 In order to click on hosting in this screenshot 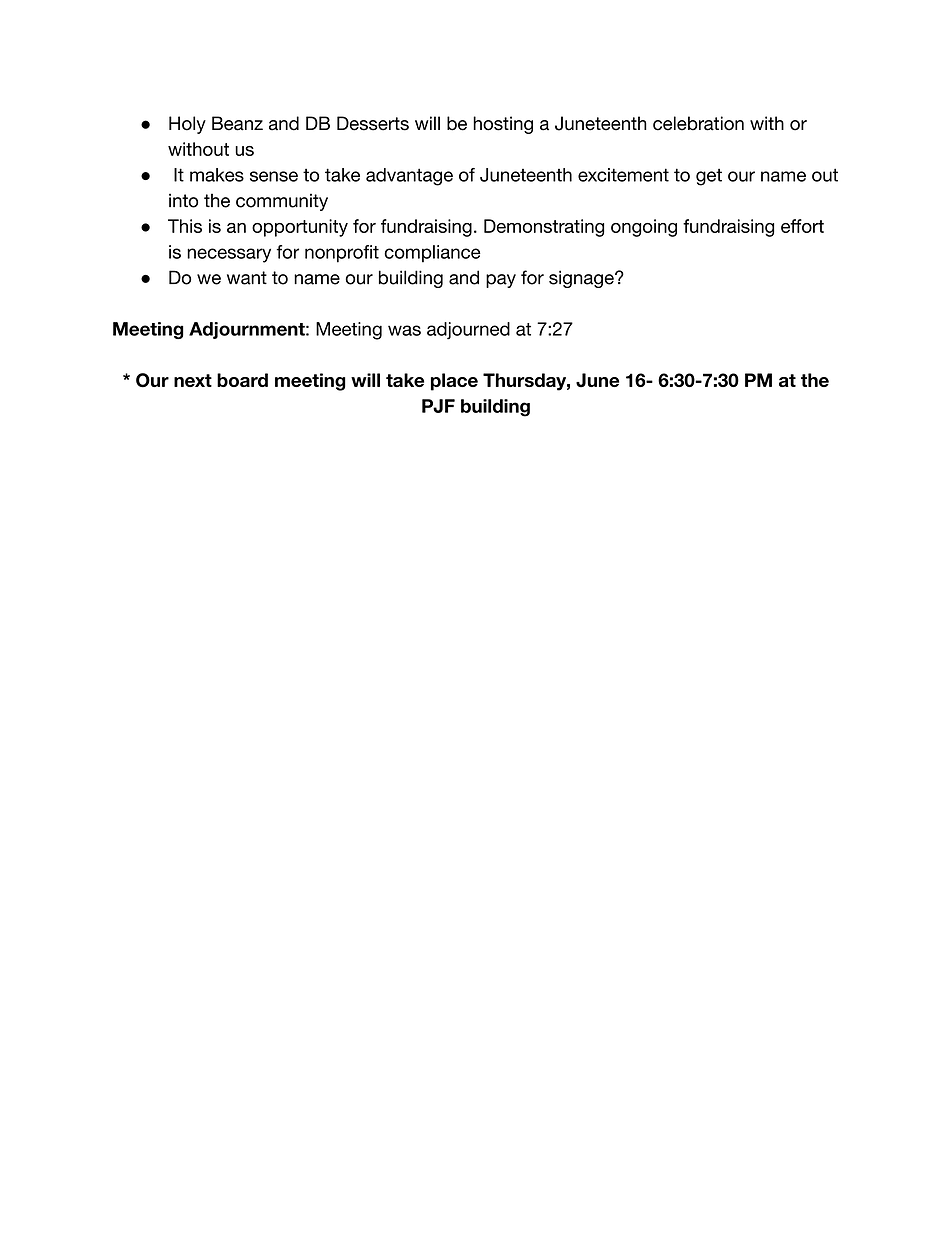, I will do `click(503, 125)`.
